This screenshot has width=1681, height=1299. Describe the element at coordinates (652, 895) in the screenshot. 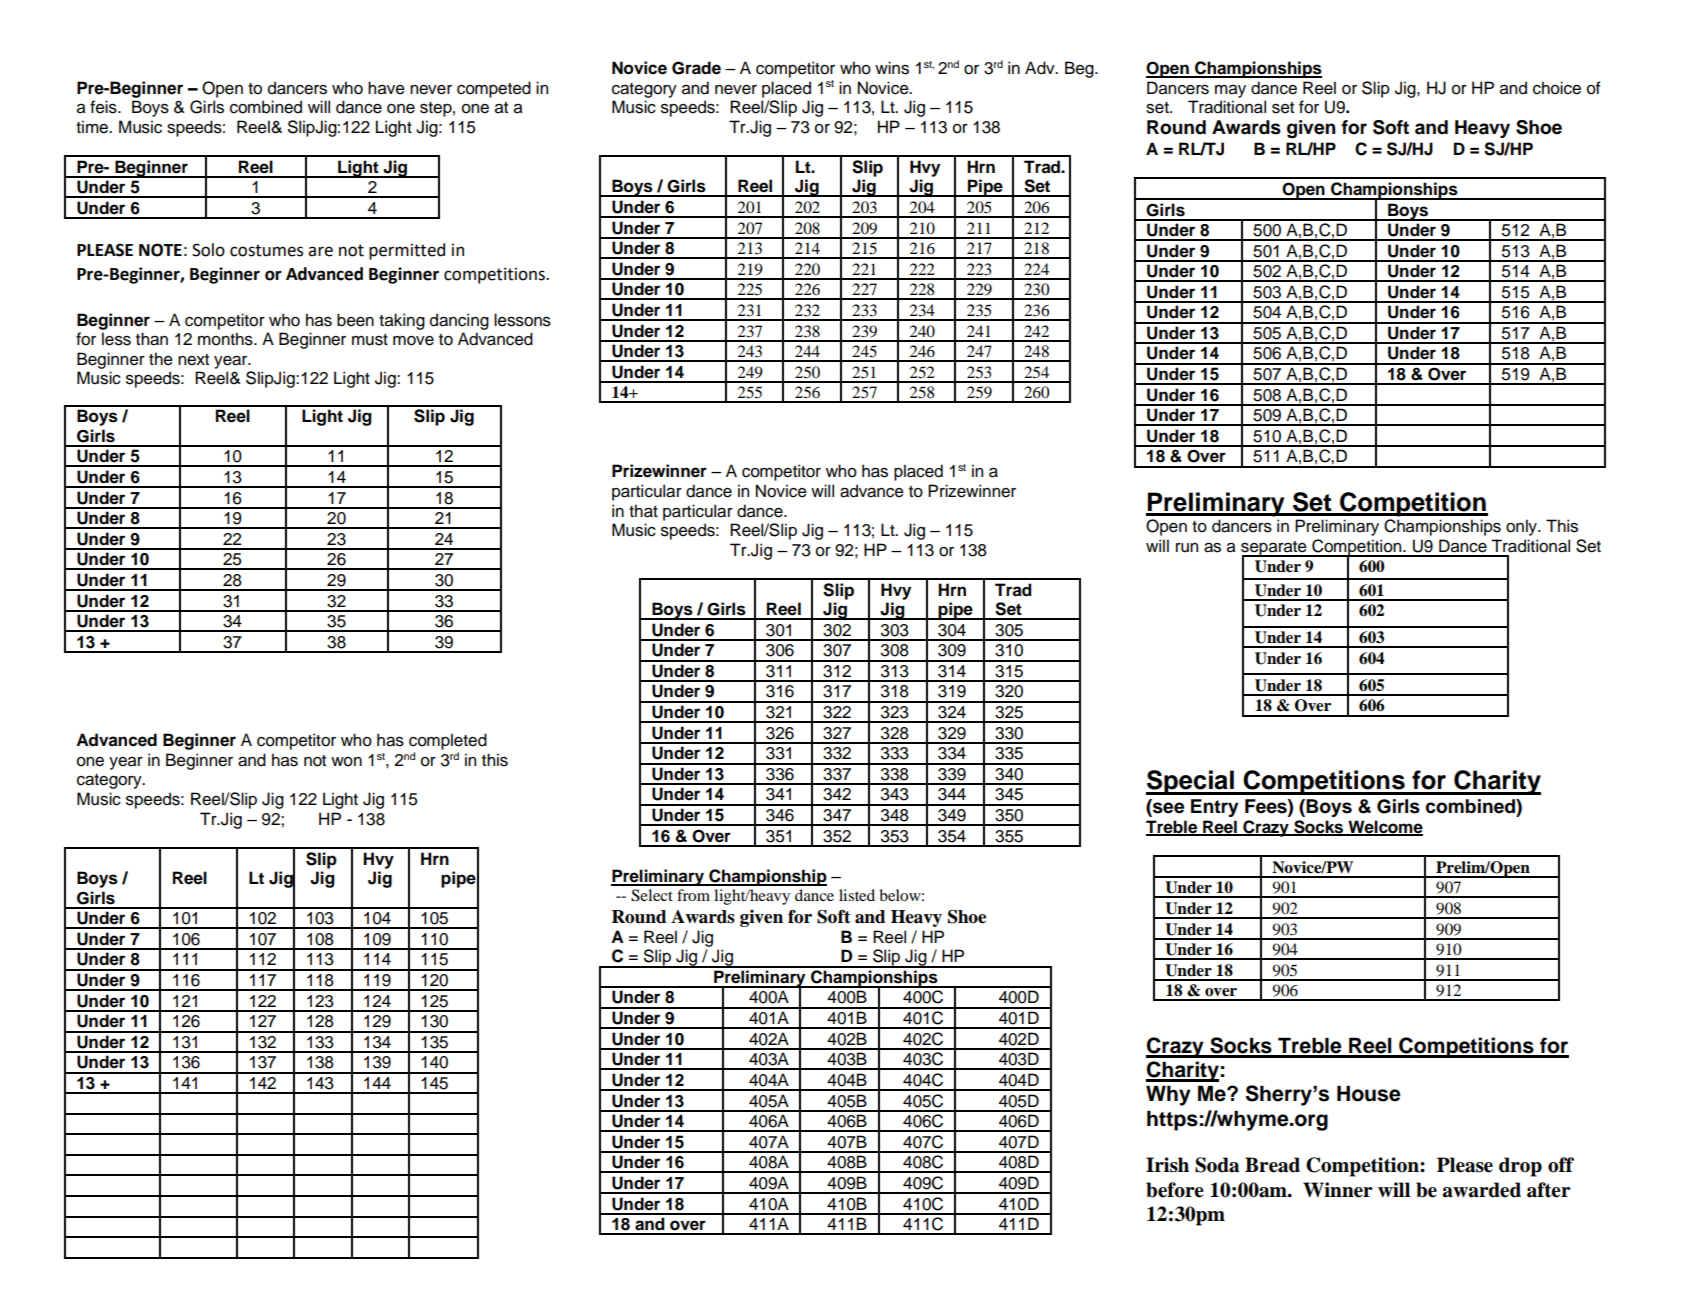

I see `Select` at that location.
